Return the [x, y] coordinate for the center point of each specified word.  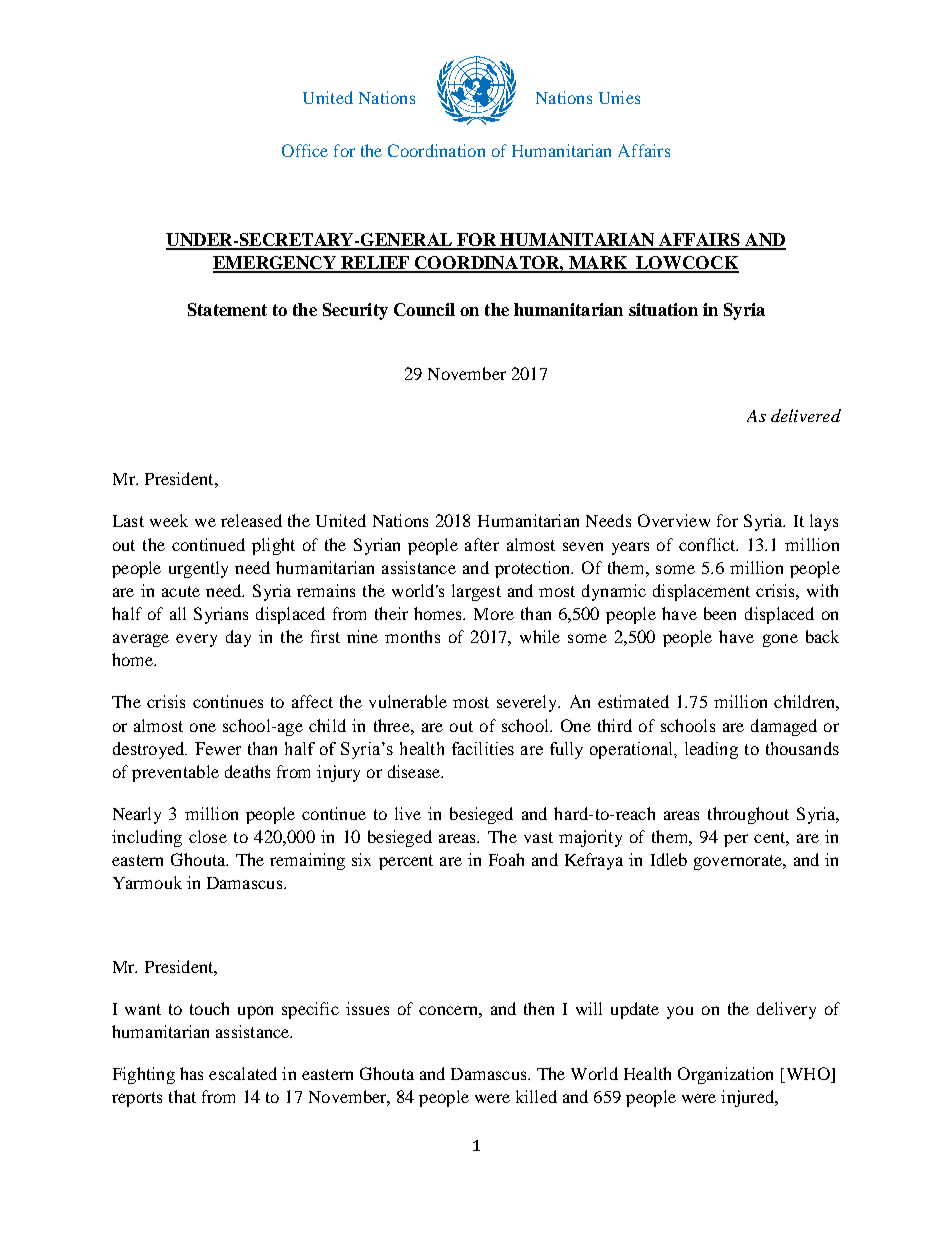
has [191, 1073]
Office [305, 150]
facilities [483, 748]
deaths [247, 771]
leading [711, 750]
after [482, 544]
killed [536, 1096]
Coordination [436, 150]
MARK [598, 264]
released [251, 520]
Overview [674, 520]
